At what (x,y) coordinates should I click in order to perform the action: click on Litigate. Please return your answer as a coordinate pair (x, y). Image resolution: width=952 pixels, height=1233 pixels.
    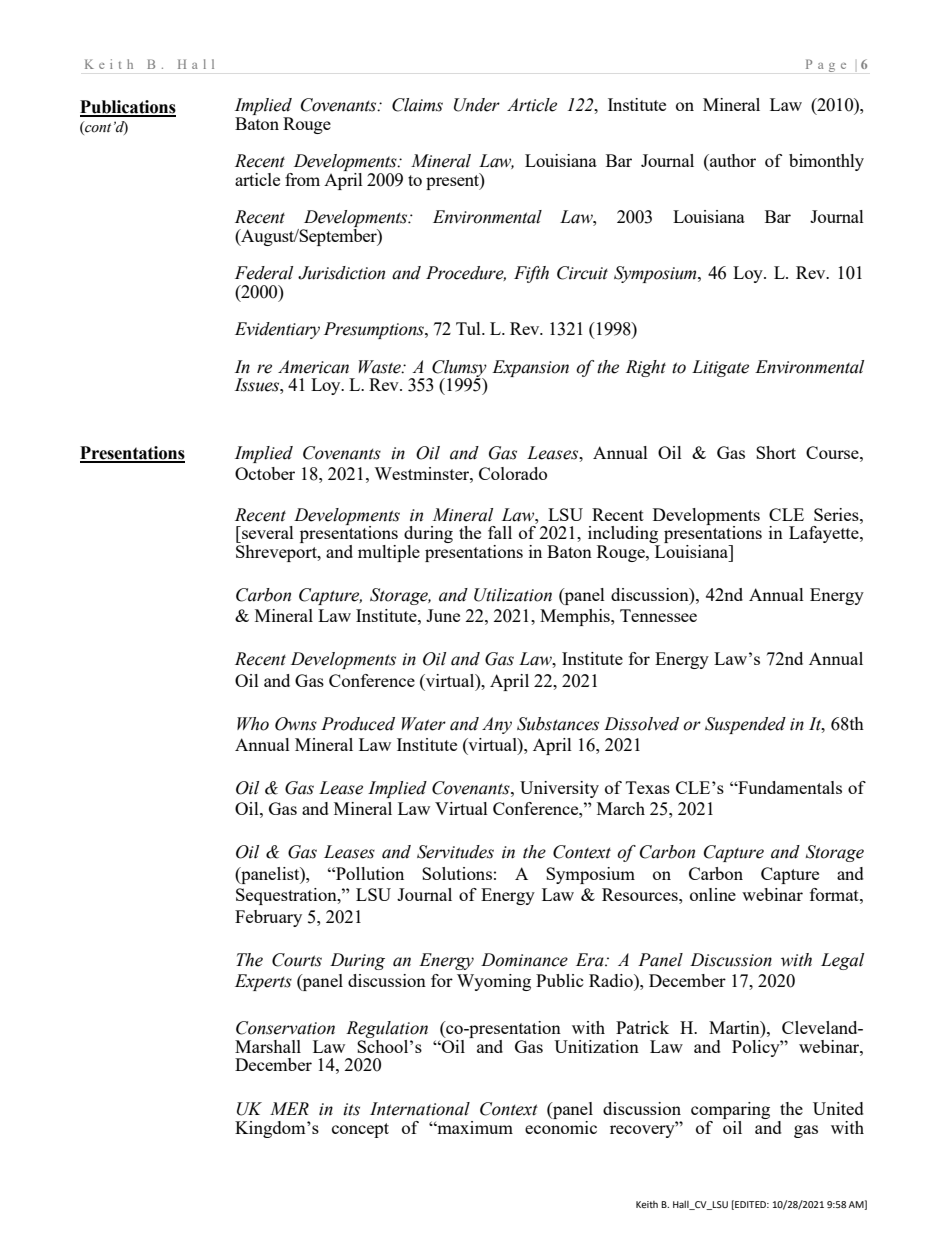
    Looking at the image, I should click on (720, 368).
